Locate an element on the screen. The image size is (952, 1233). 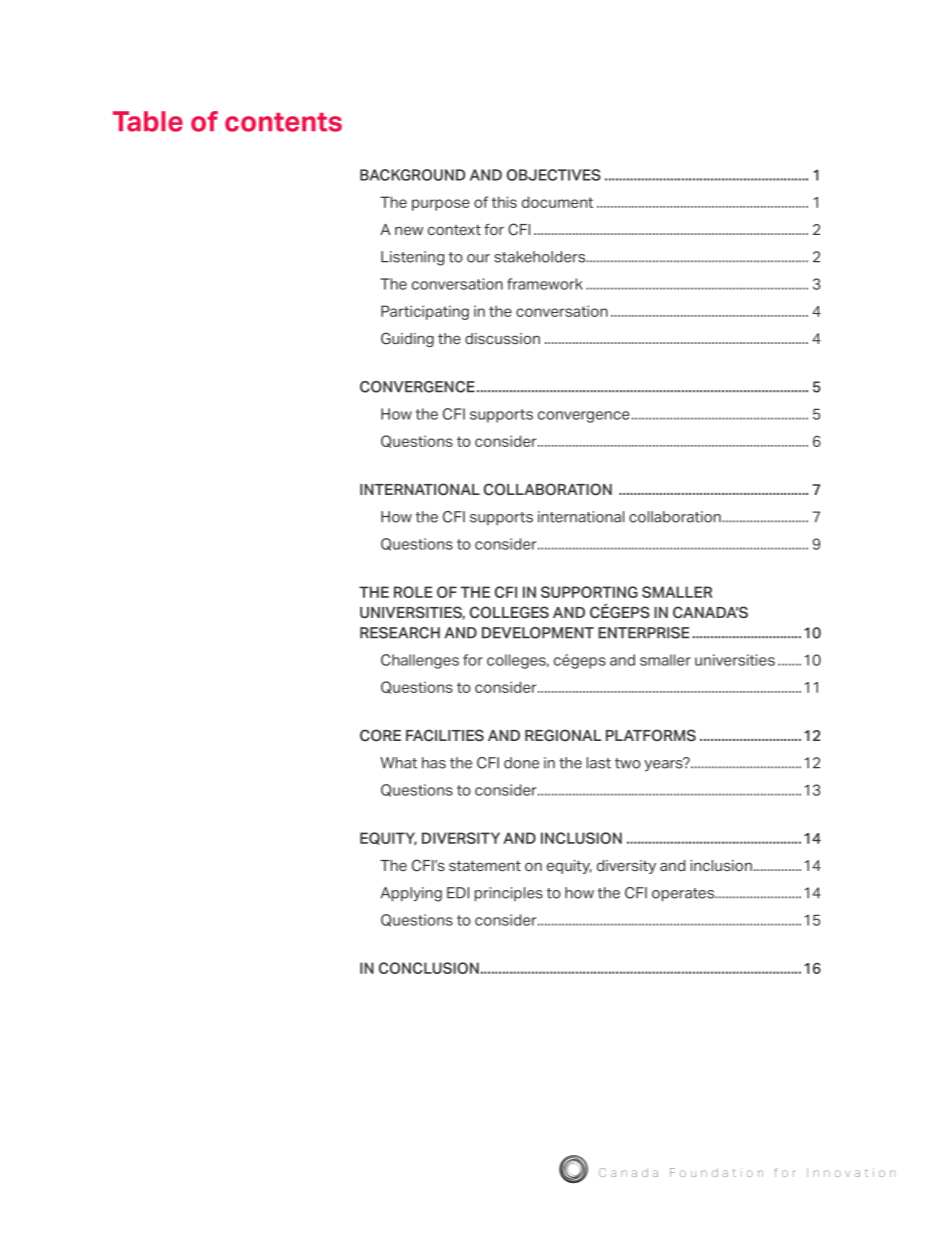
SUPPORTING is located at coordinates (589, 592).
